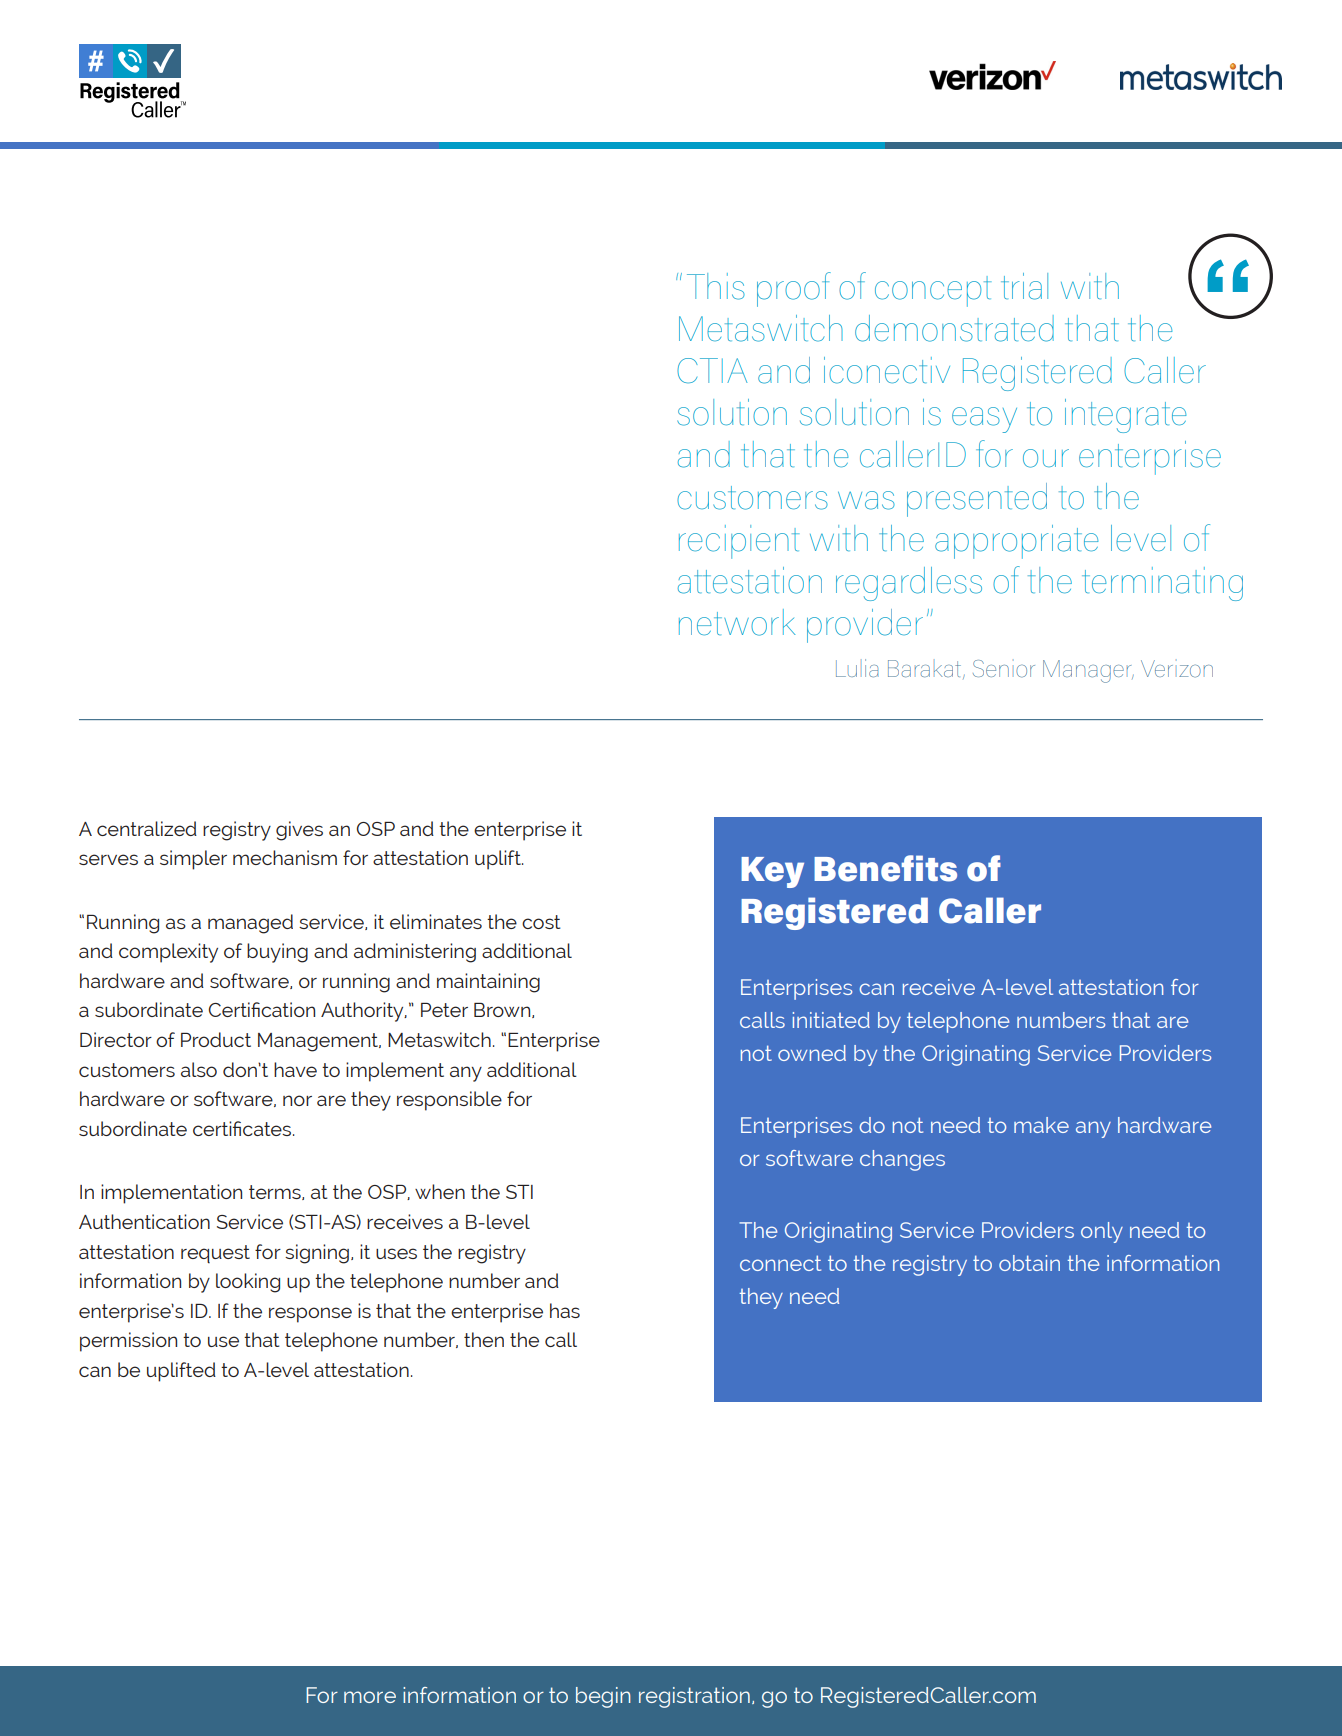 This screenshot has width=1342, height=1736. I want to click on looking, so click(248, 1283).
